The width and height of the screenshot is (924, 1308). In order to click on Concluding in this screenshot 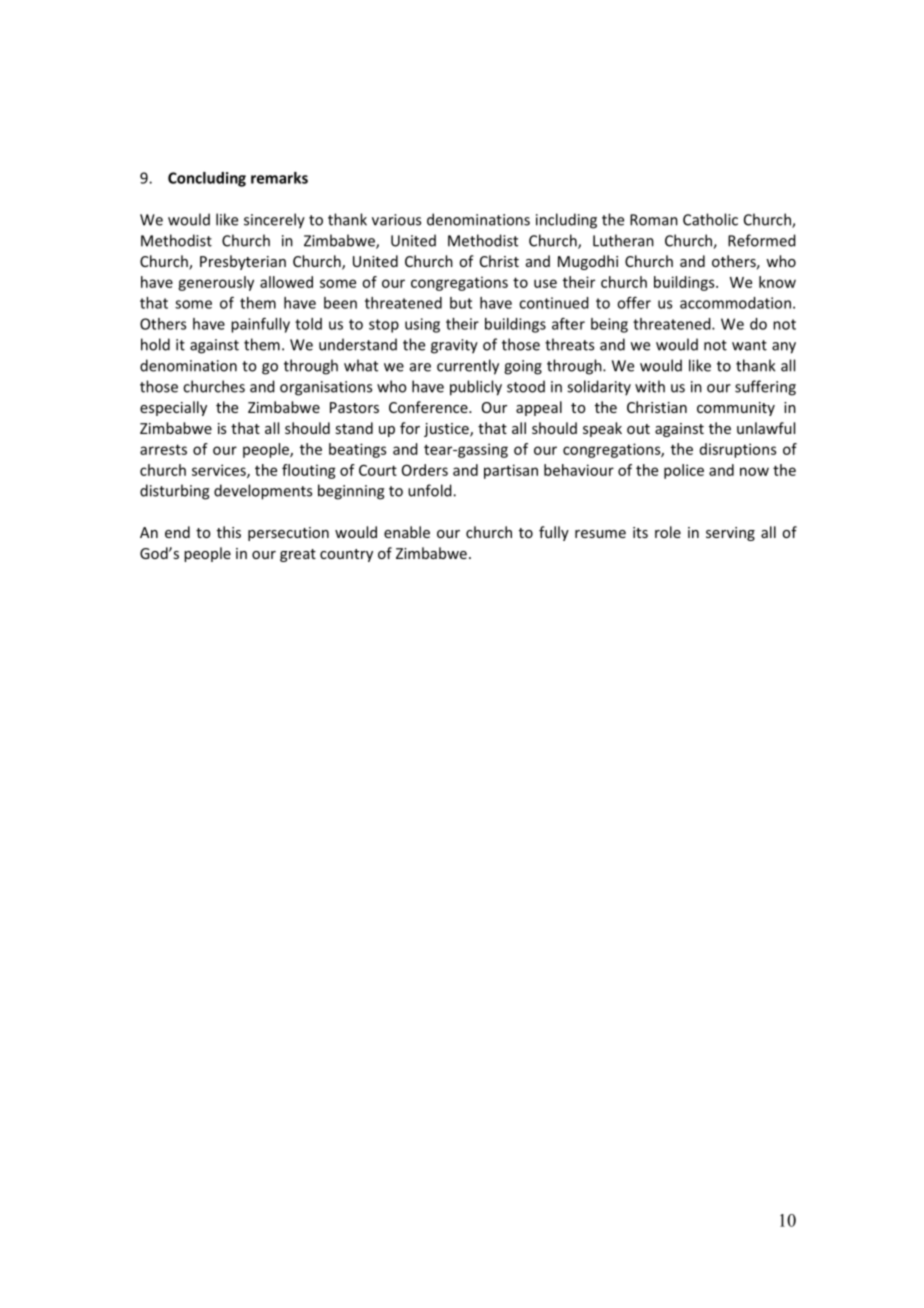, I will do `click(207, 179)`.
